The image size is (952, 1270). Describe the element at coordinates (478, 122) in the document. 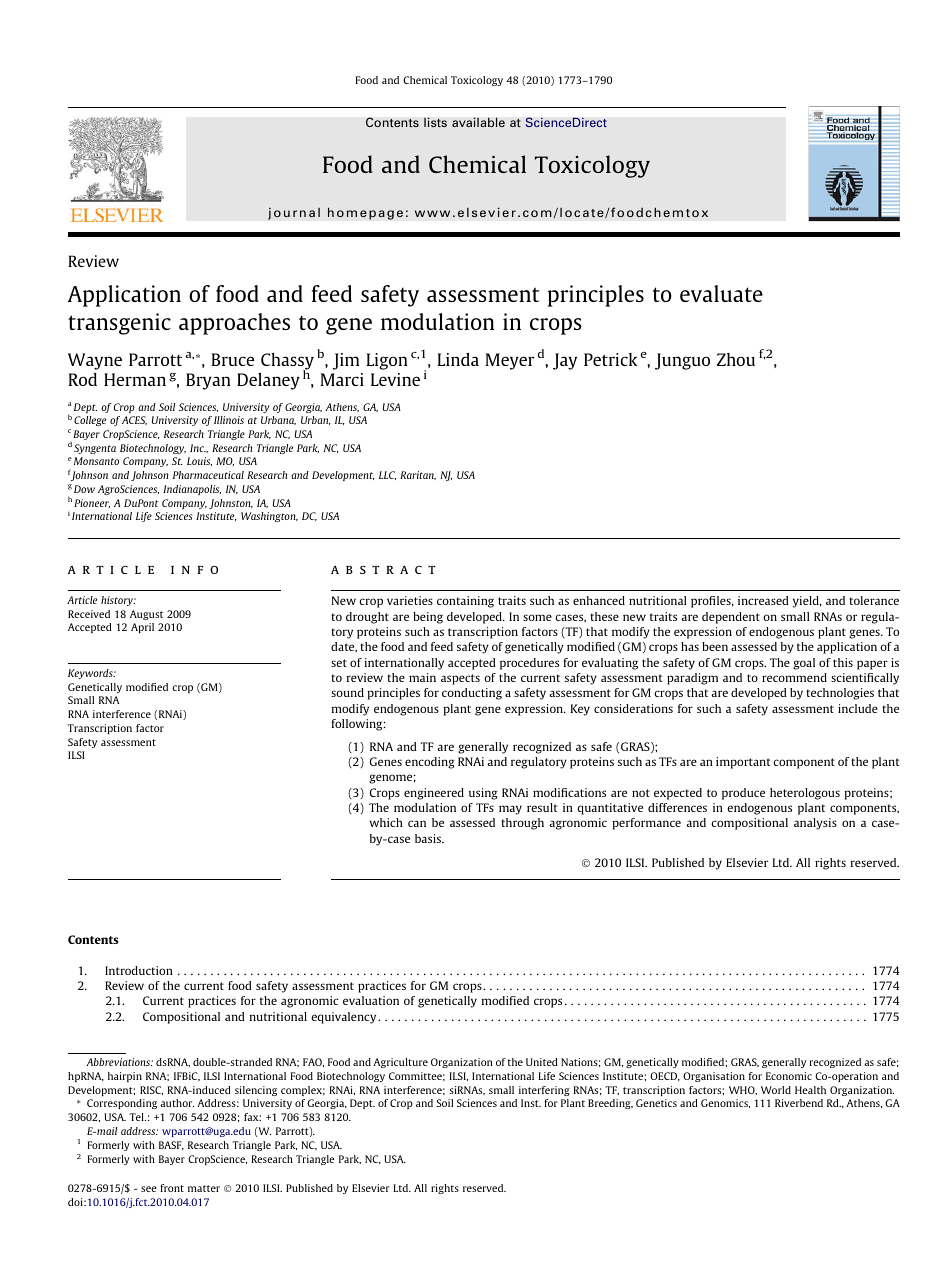

I see `available` at that location.
